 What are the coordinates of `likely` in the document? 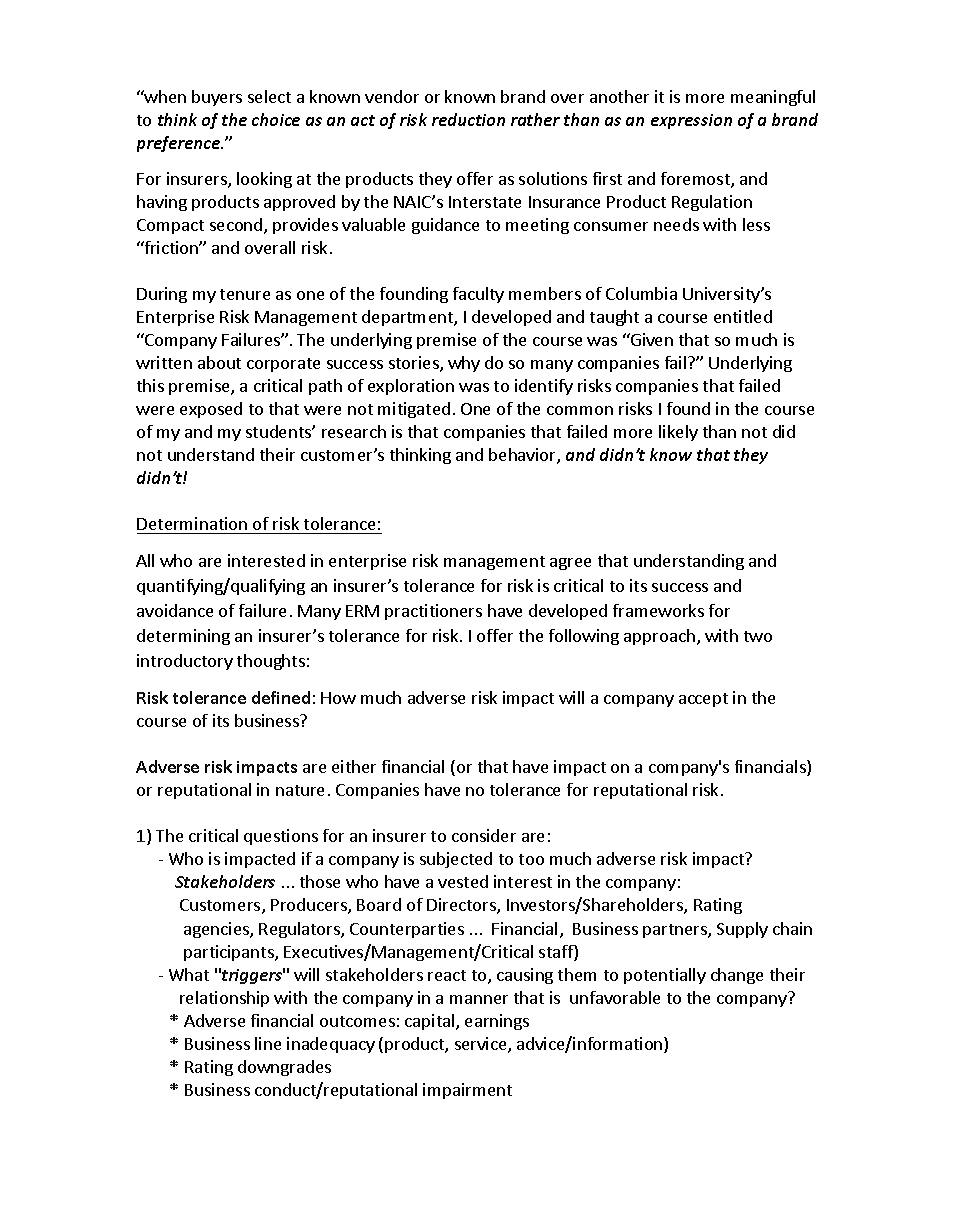 It's located at (678, 433).
